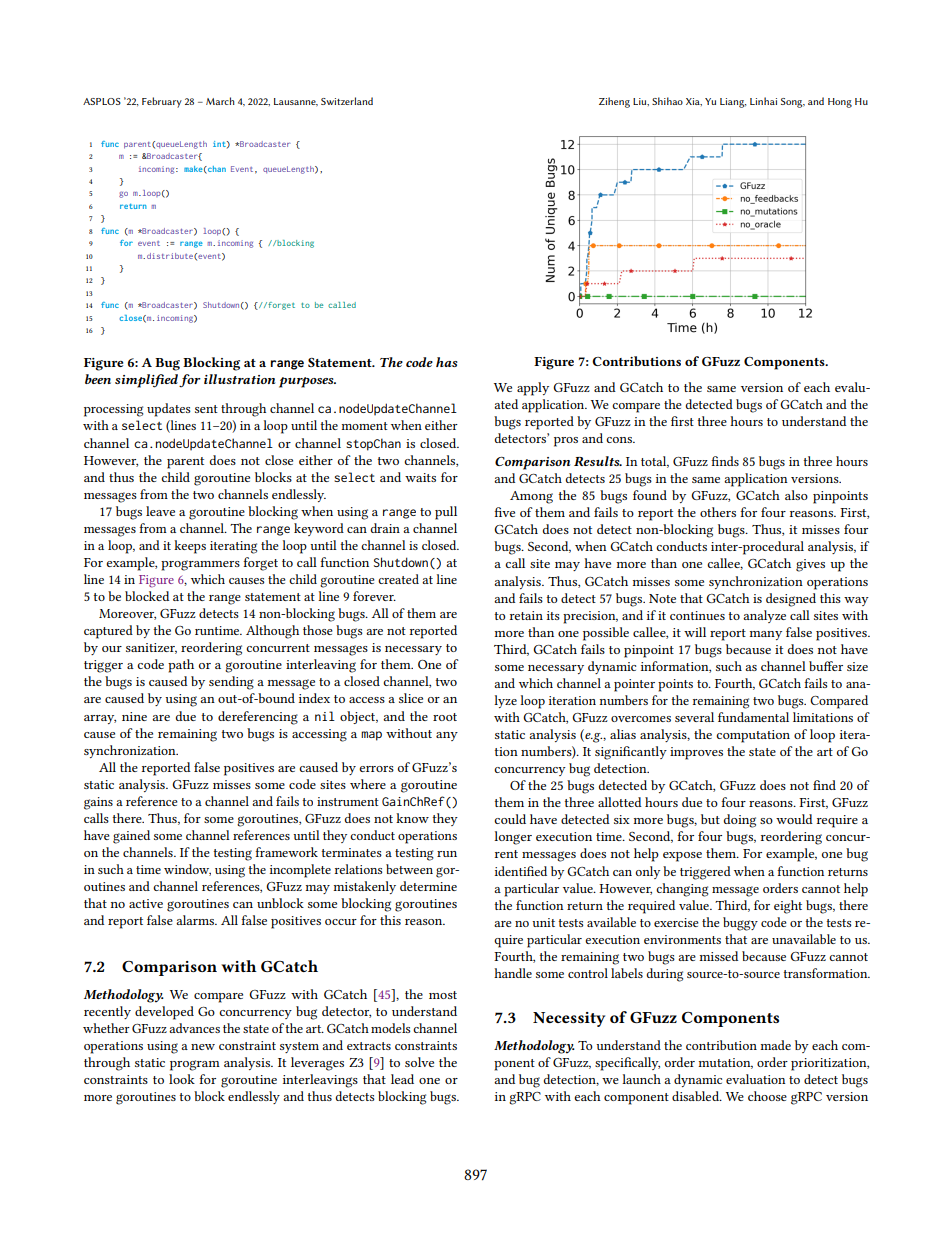  I want to click on solve, so click(419, 1062).
